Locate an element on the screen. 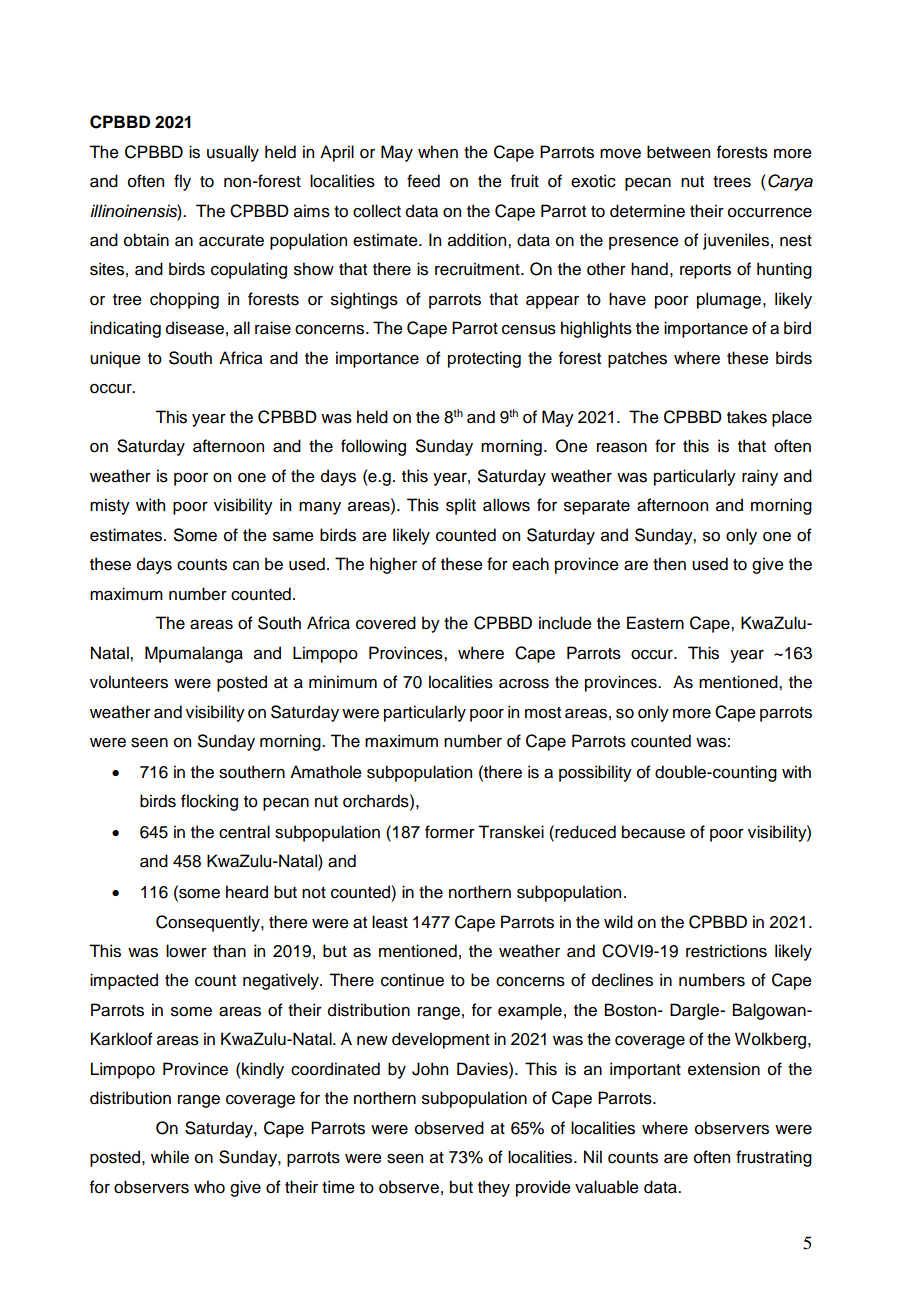  flocking is located at coordinates (209, 802).
